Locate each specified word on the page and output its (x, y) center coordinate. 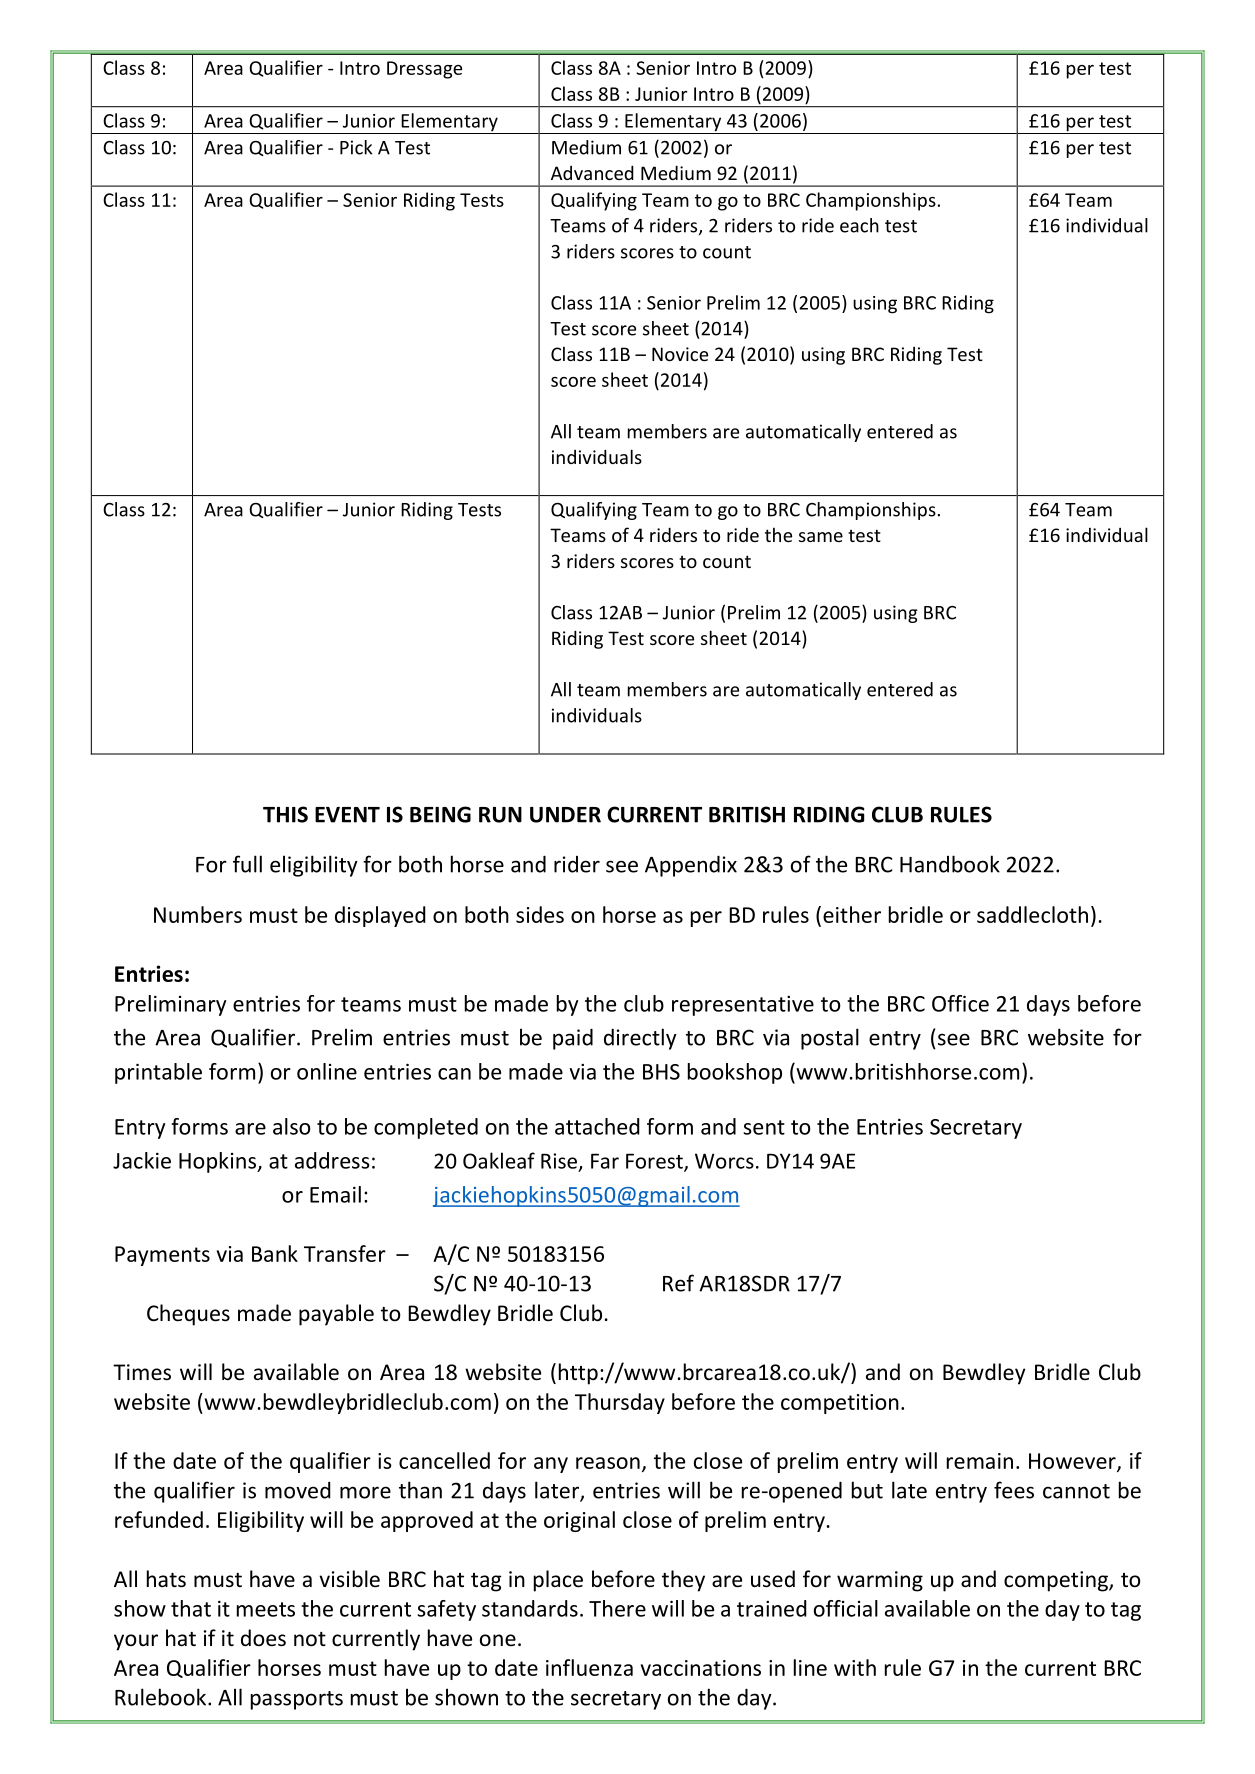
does (263, 1638)
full (247, 864)
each (859, 225)
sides (540, 914)
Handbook (950, 864)
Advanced (592, 172)
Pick (356, 147)
